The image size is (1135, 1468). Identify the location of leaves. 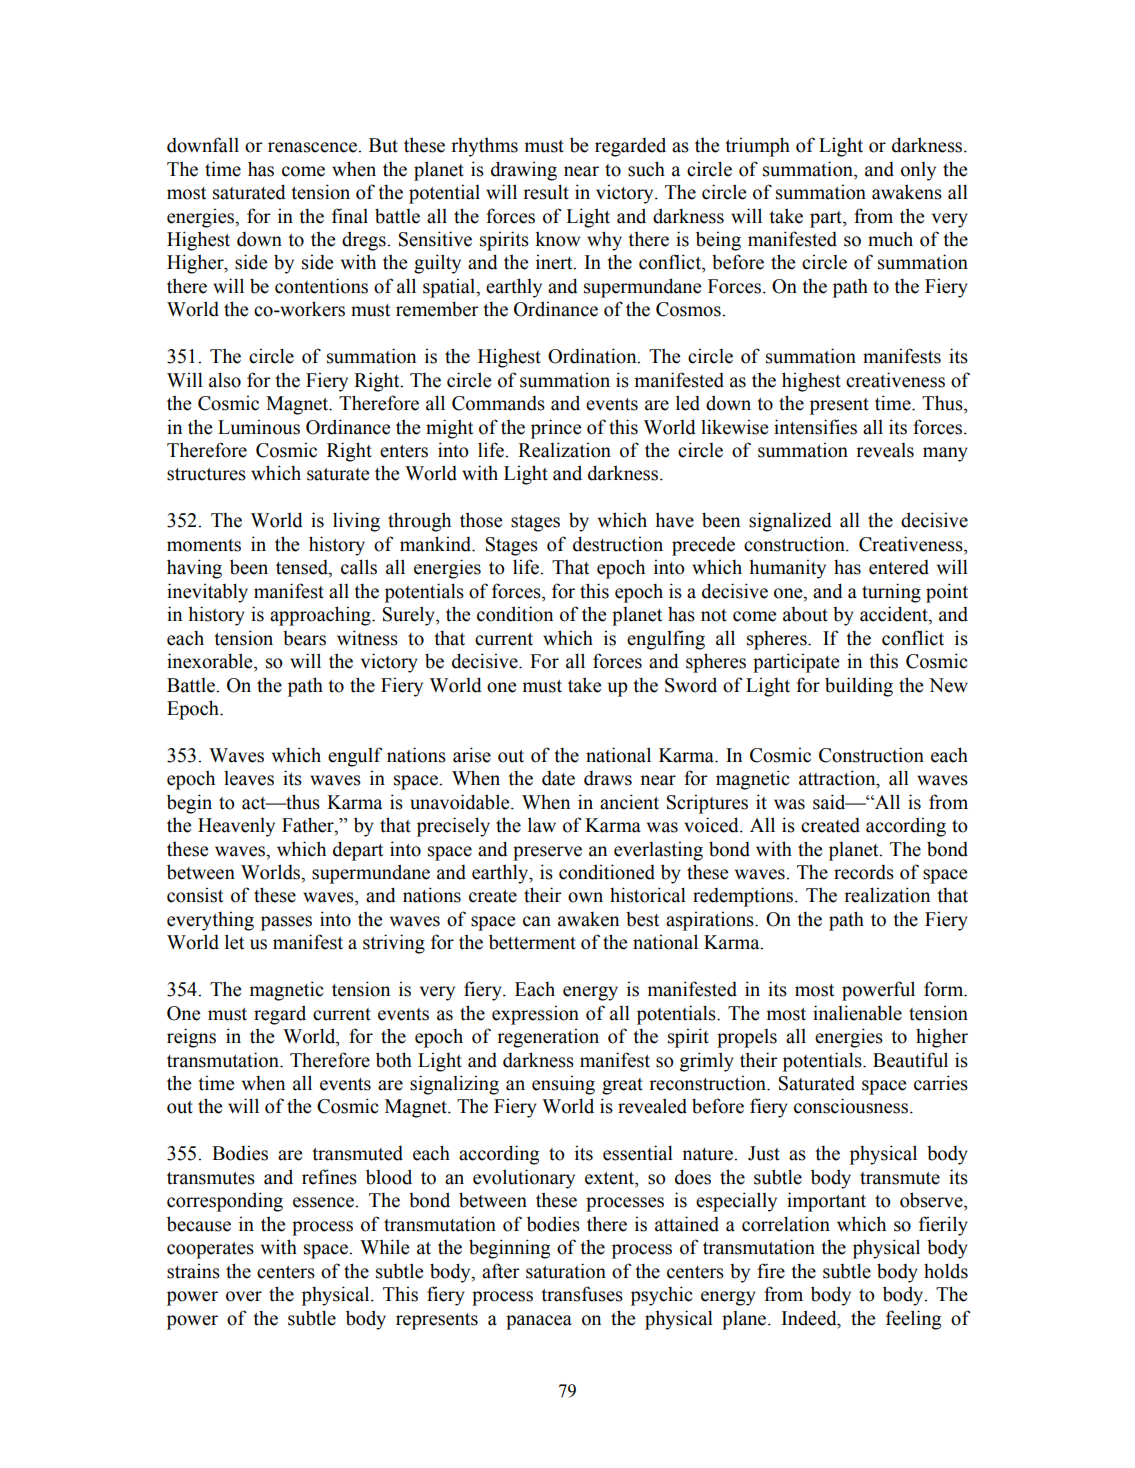
(249, 778).
